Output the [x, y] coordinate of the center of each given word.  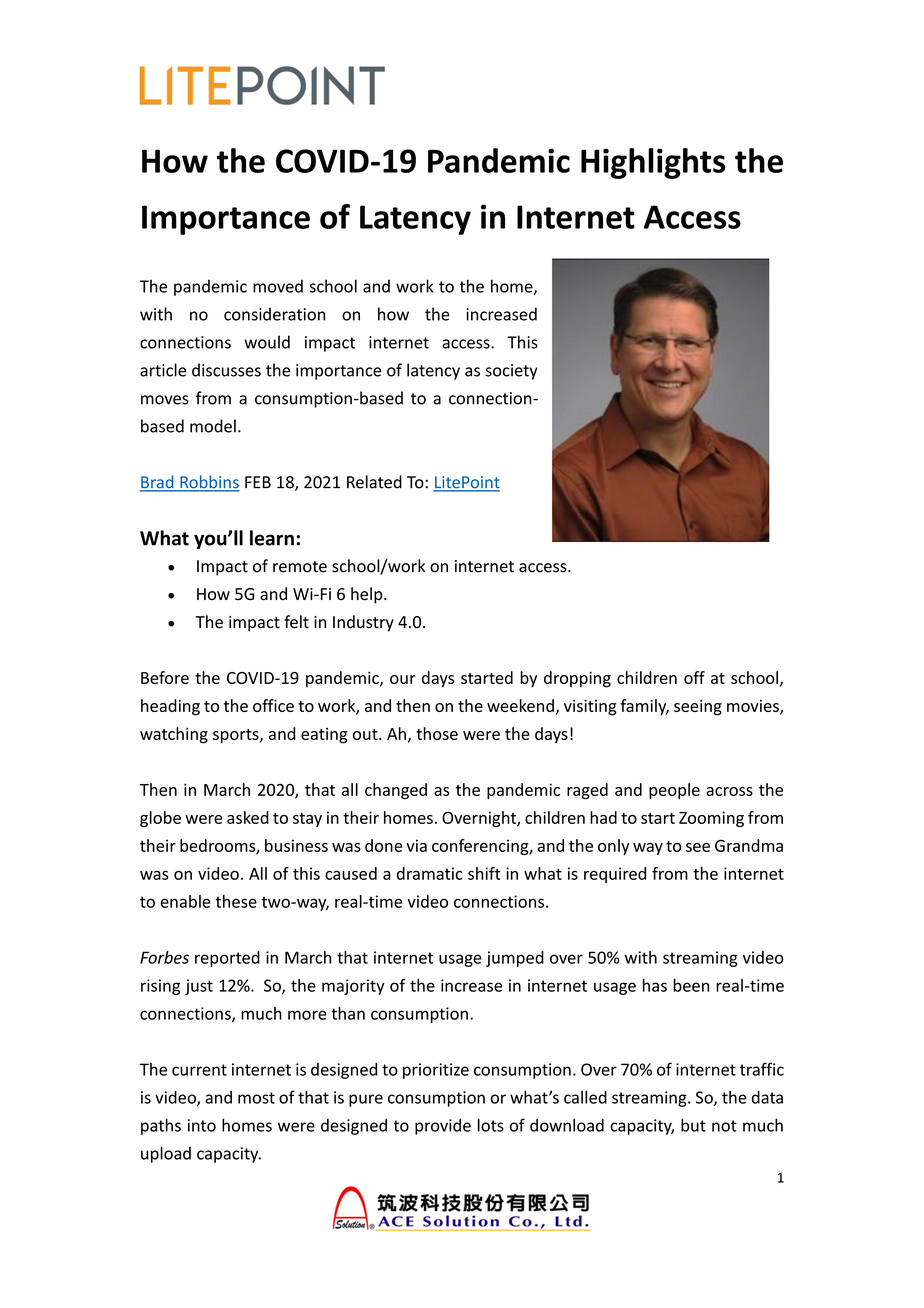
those [437, 733]
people [674, 791]
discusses [226, 370]
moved [278, 286]
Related [374, 482]
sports [237, 736]
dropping [577, 679]
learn [272, 538]
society [511, 372]
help [368, 595]
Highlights [653, 163]
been [691, 985]
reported [227, 959]
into [202, 1125]
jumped [515, 959]
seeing [698, 708]
